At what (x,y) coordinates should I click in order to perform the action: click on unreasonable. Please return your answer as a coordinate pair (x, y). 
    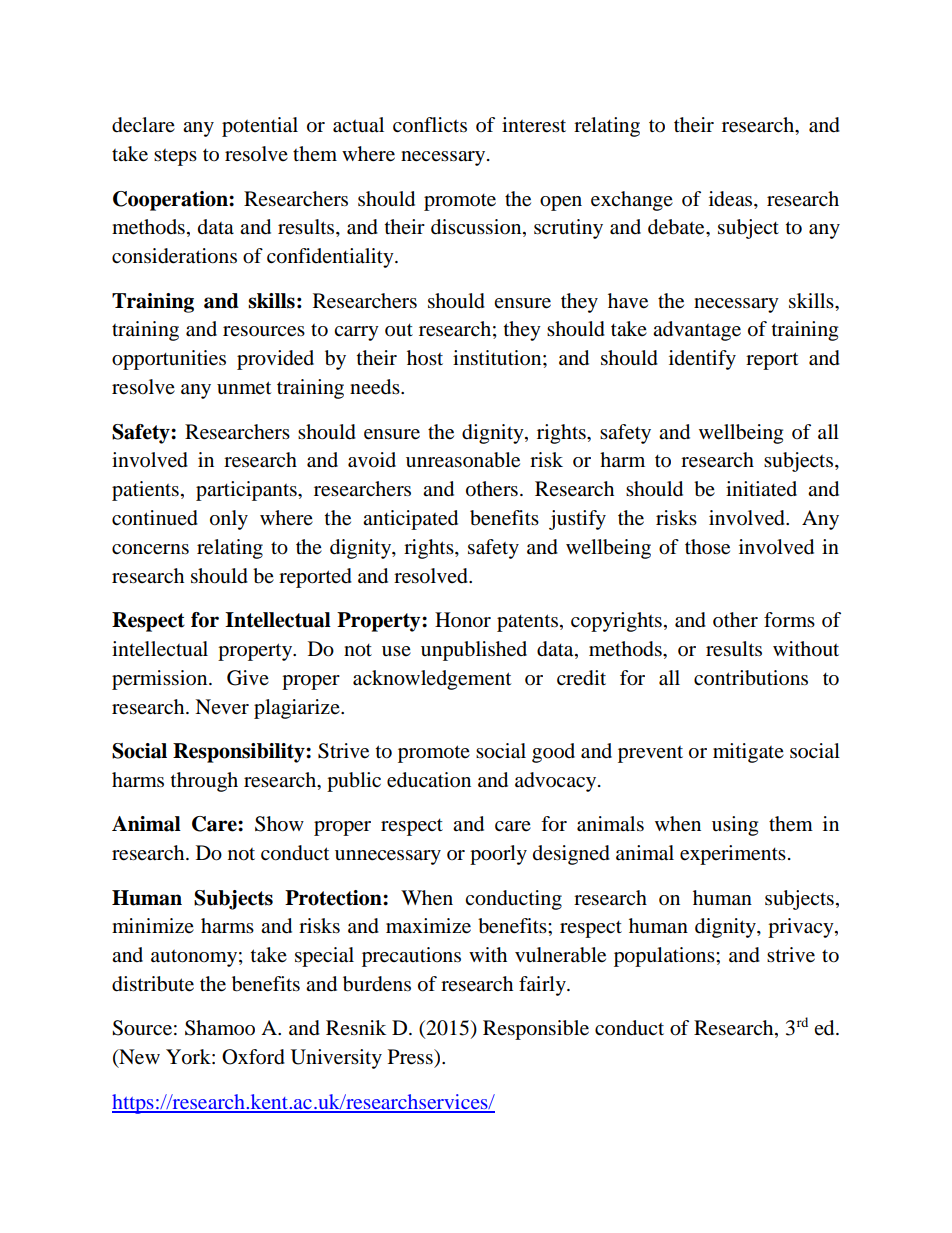
    Looking at the image, I should click on (463, 460).
